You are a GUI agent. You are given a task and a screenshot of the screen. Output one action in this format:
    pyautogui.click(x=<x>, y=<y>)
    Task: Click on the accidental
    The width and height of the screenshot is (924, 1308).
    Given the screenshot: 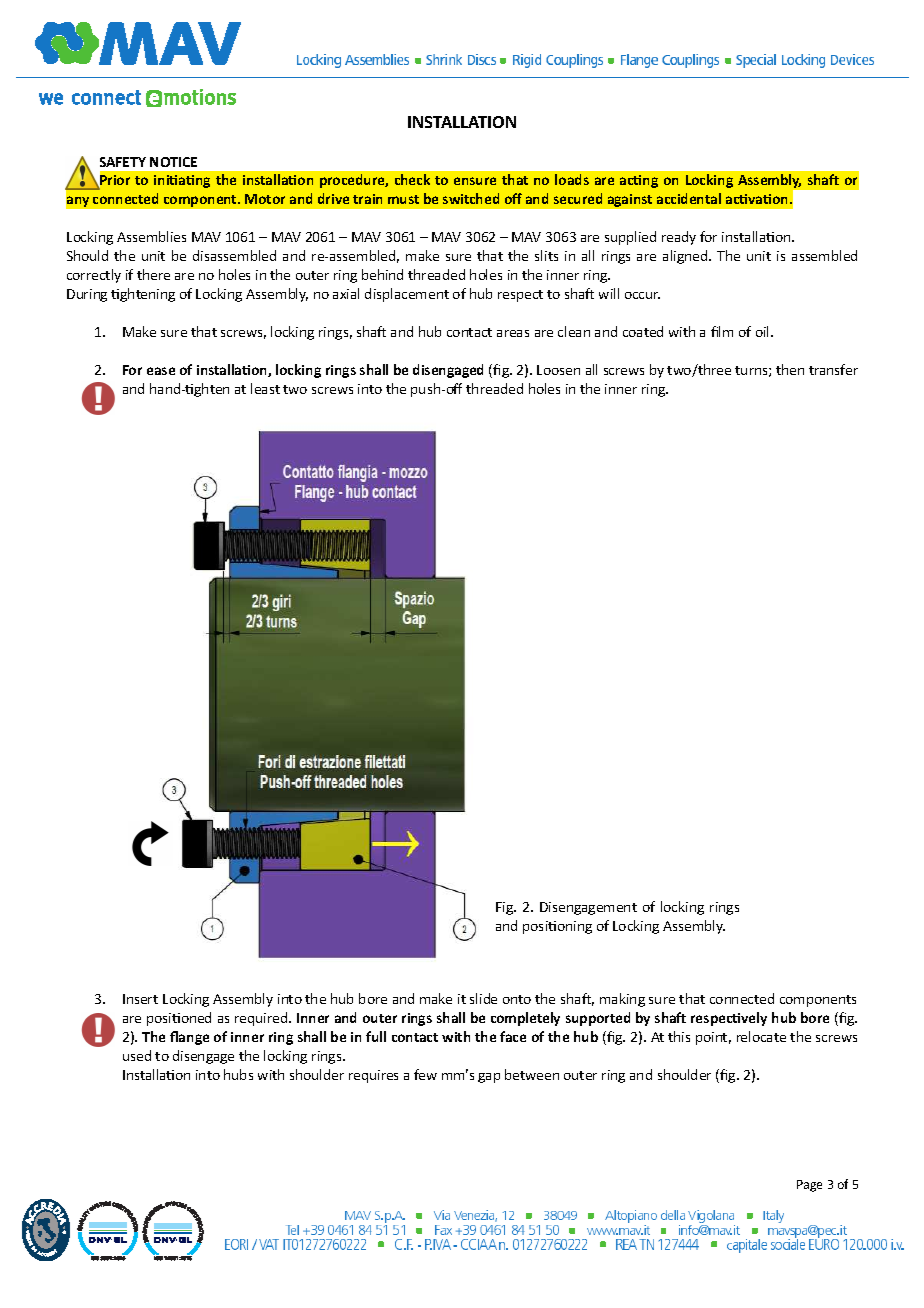 What is the action you would take?
    pyautogui.click(x=689, y=198)
